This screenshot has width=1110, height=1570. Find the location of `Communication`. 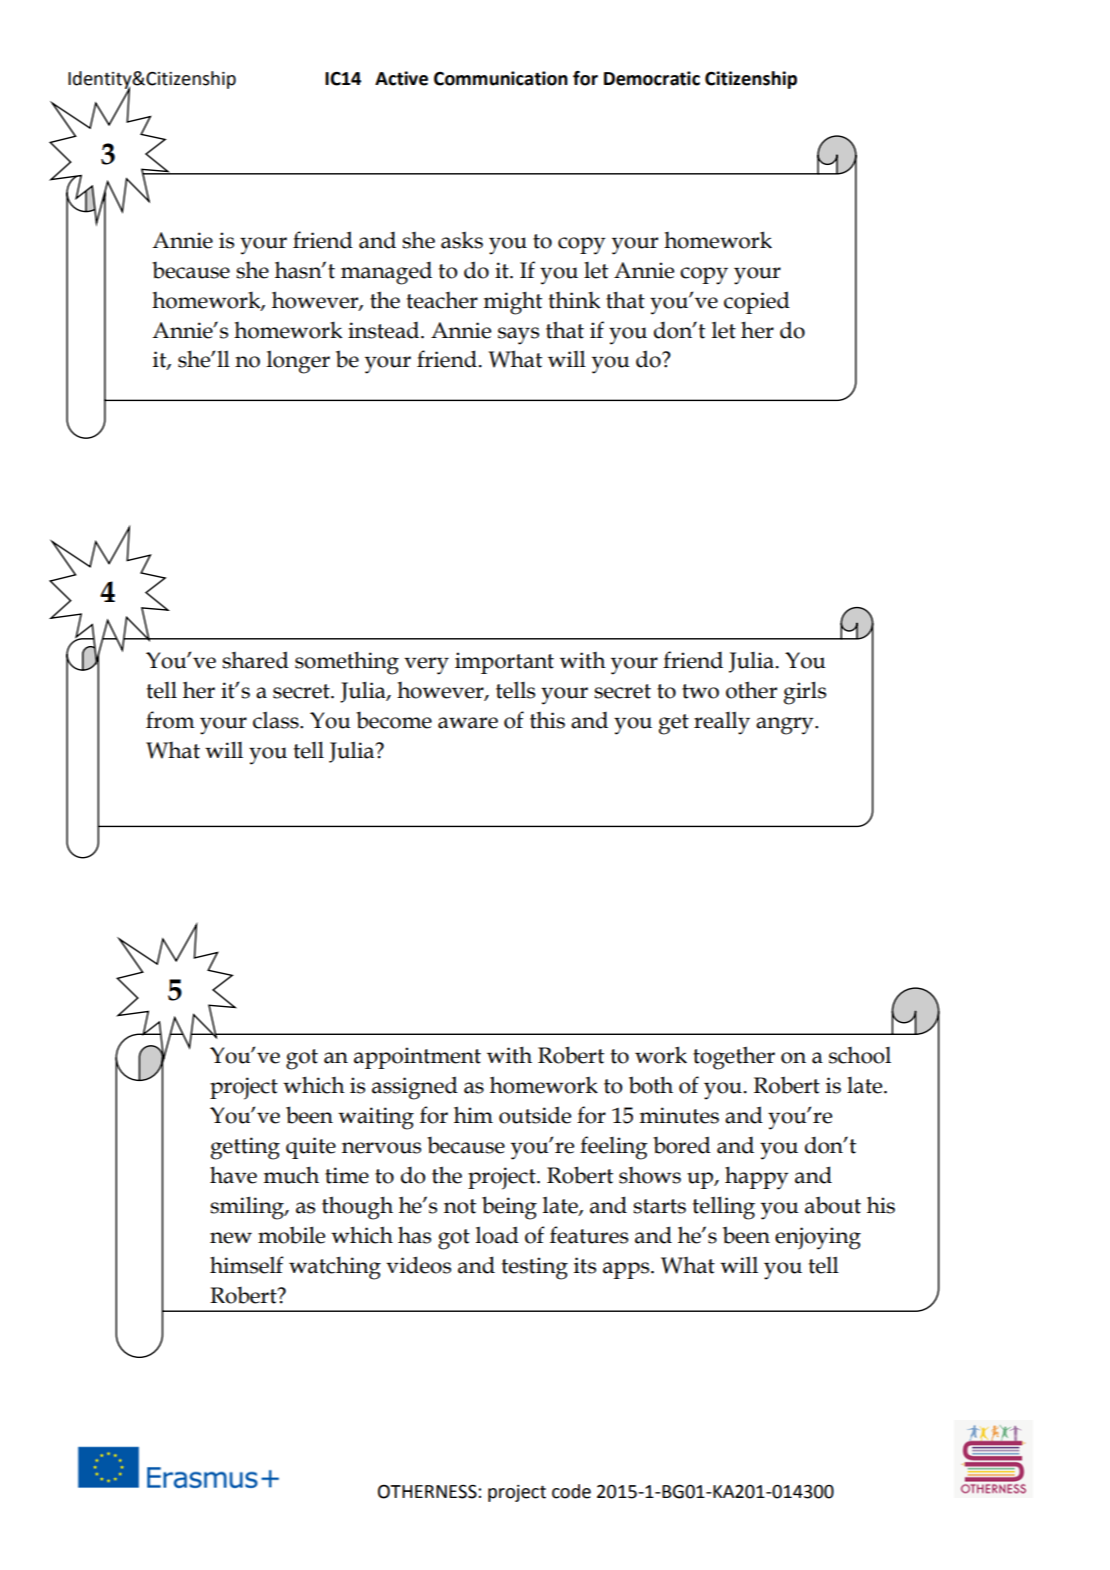

Communication is located at coordinates (501, 78).
